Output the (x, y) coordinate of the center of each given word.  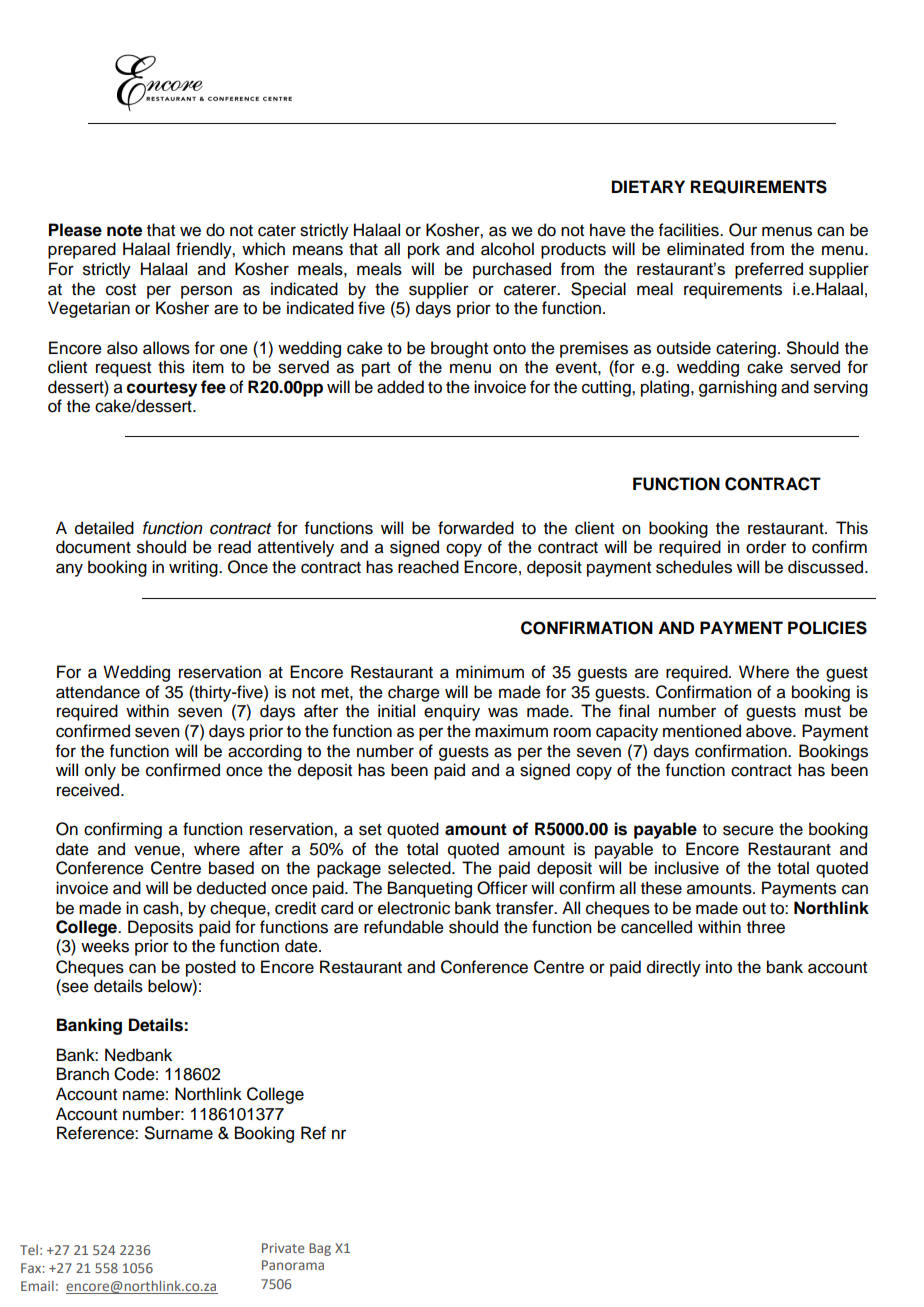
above (770, 731)
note (124, 230)
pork (424, 250)
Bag (320, 1249)
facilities (690, 230)
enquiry (452, 712)
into (719, 967)
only (100, 771)
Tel (29, 1250)
